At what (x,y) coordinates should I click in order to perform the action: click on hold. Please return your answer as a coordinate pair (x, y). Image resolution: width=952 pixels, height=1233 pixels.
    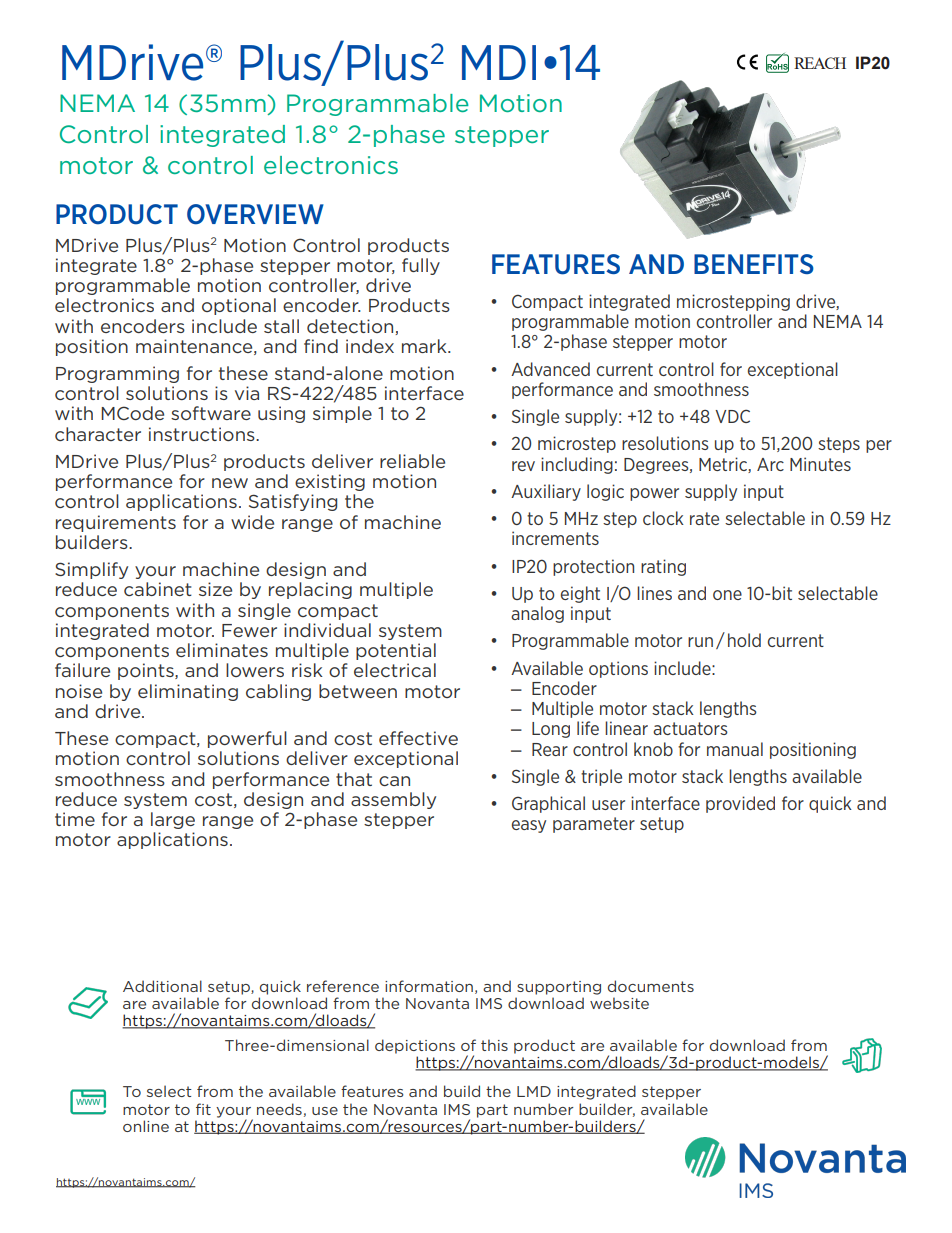
    Looking at the image, I should click on (744, 640).
